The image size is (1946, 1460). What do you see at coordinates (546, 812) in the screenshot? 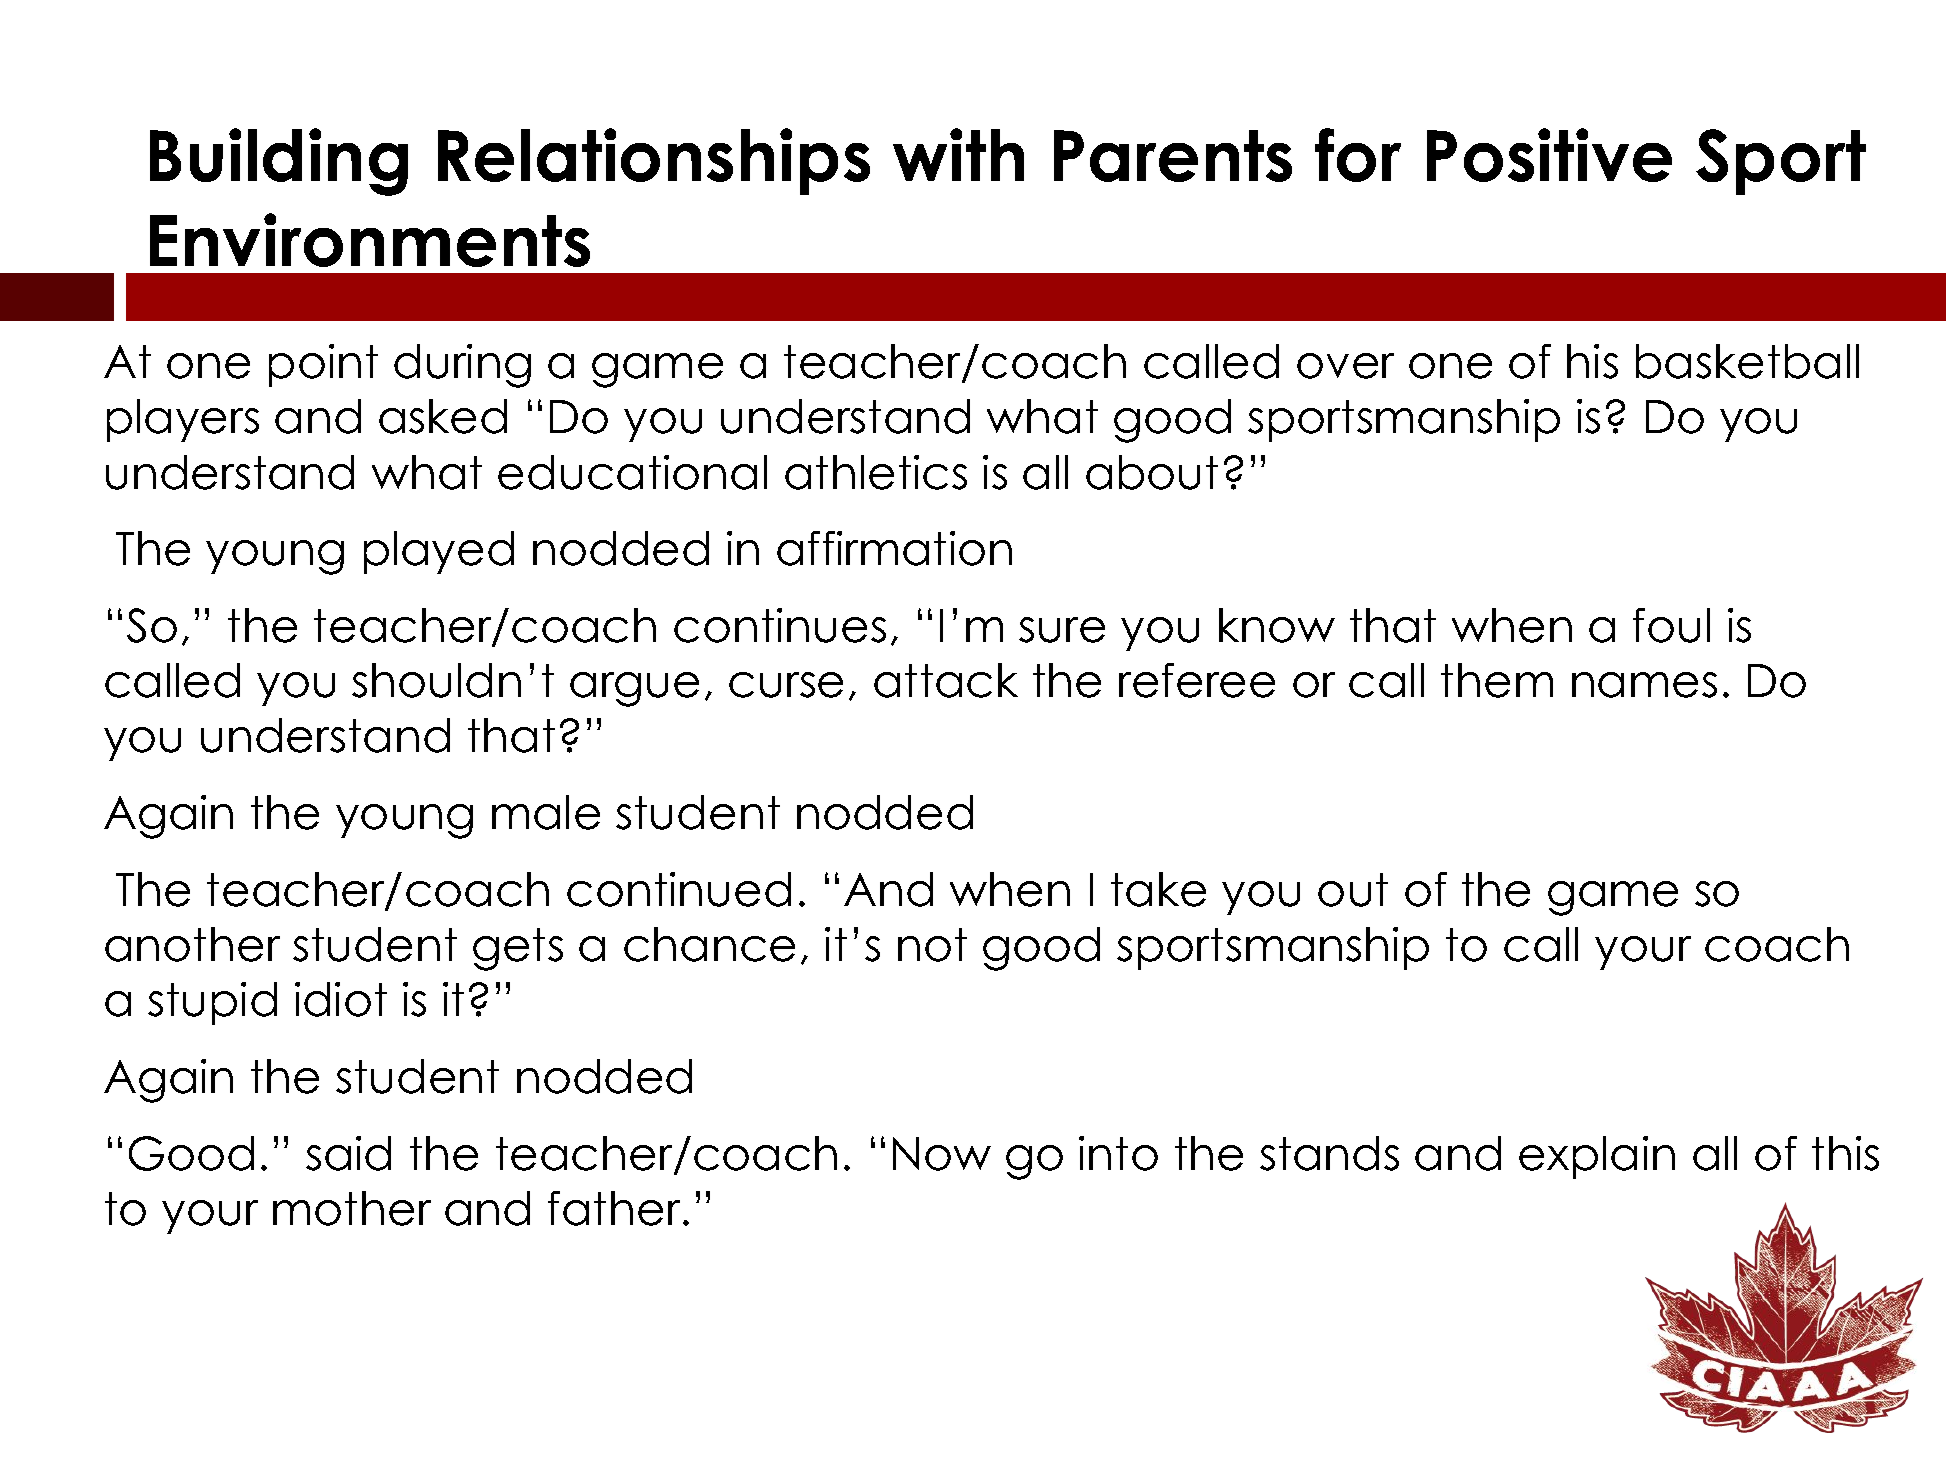
I see `male` at bounding box center [546, 812].
